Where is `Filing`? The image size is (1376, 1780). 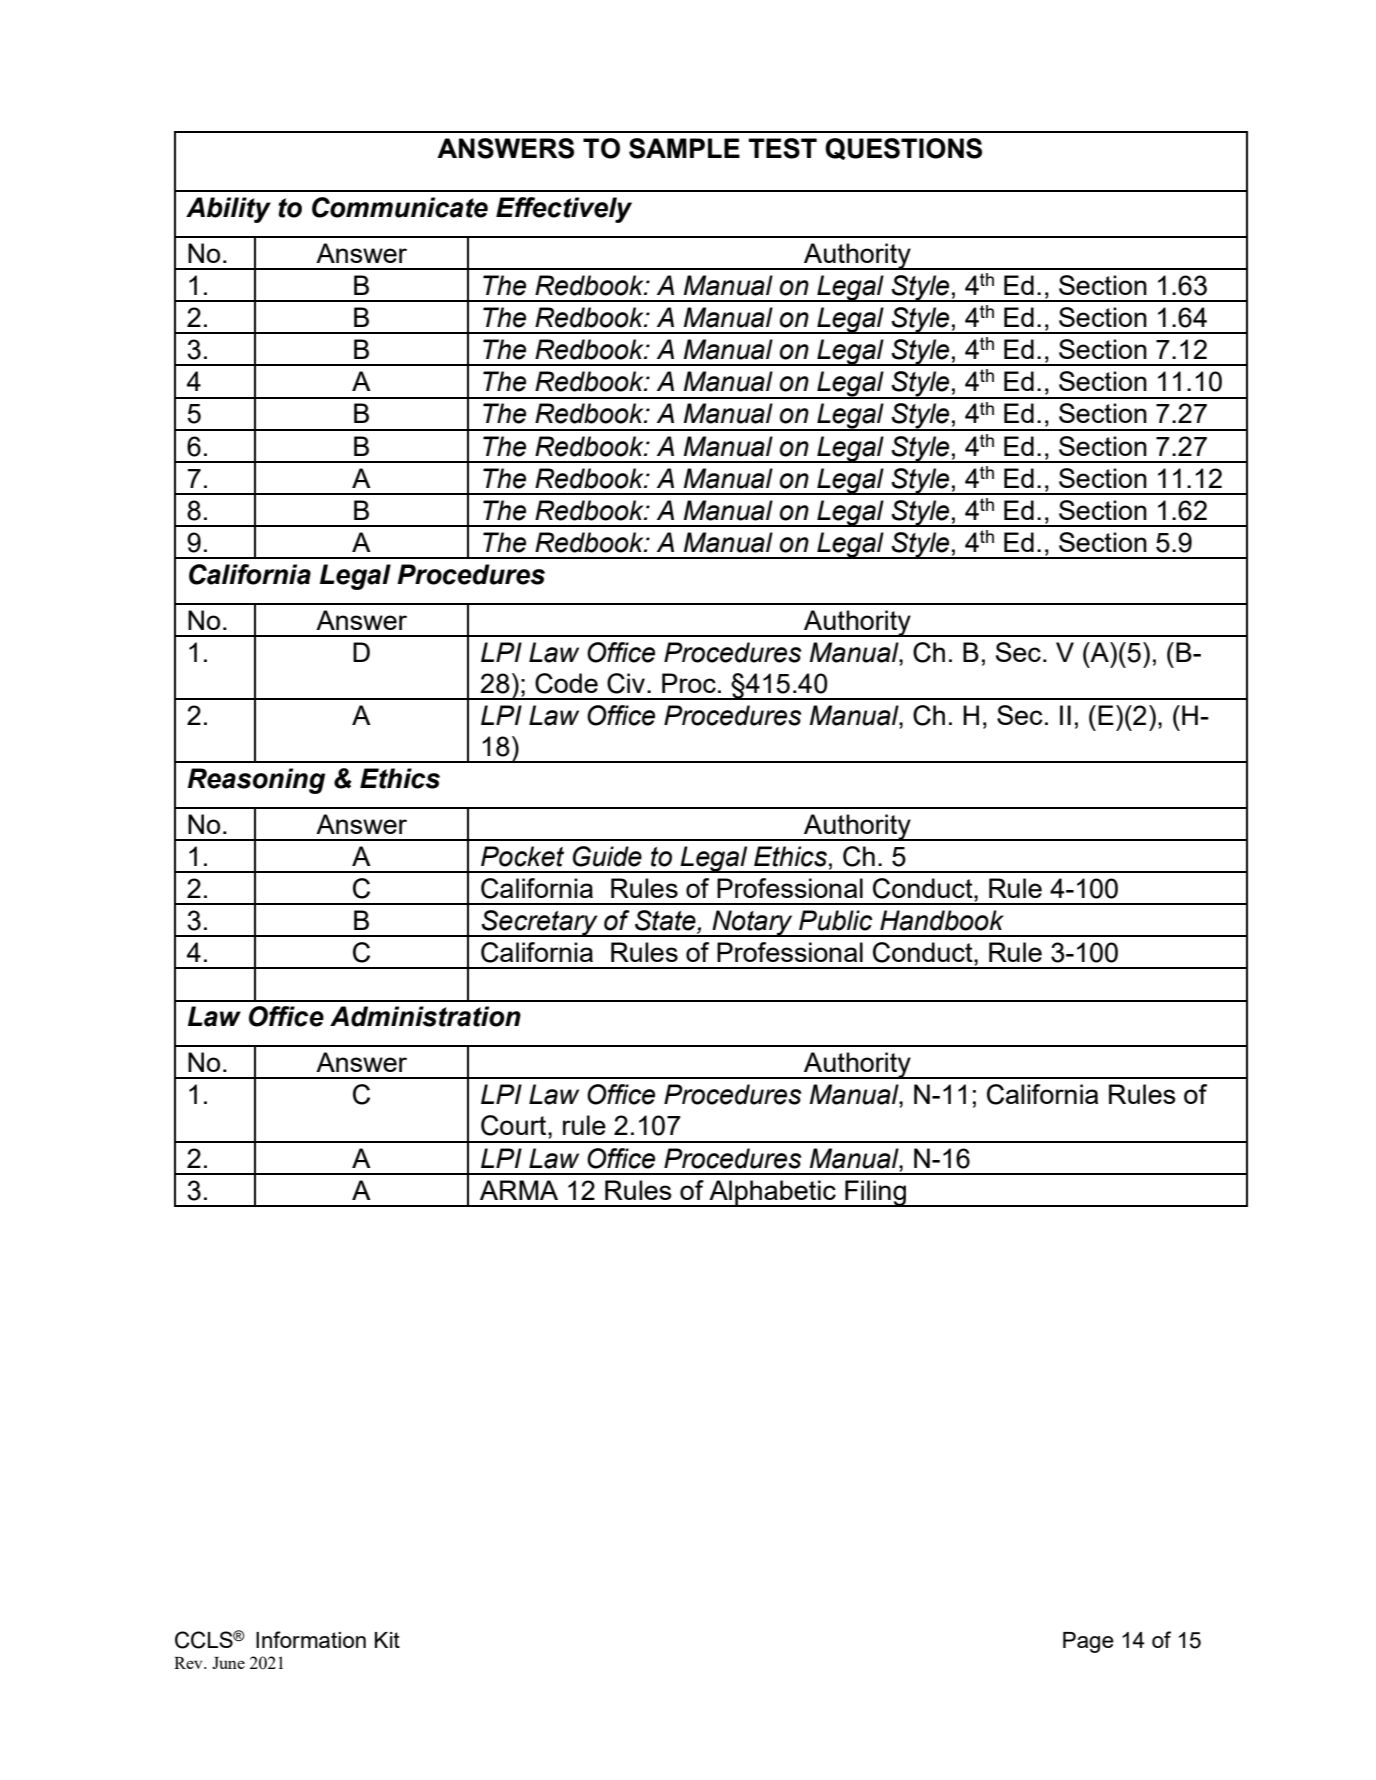
Filing is located at coordinates (875, 1193).
